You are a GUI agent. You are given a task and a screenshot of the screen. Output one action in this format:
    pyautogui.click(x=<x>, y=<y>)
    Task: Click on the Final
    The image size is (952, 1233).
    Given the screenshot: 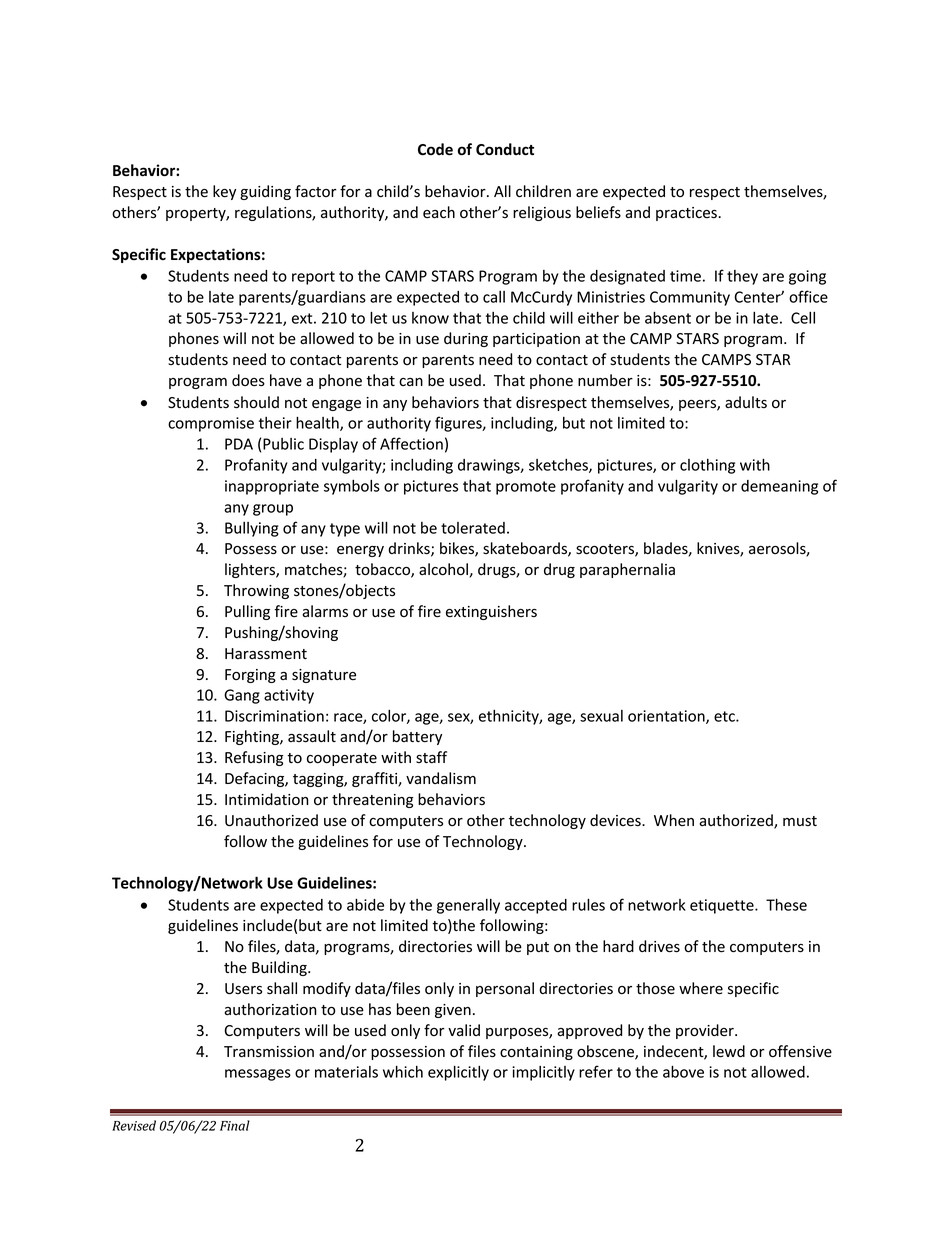 What is the action you would take?
    pyautogui.click(x=235, y=1125)
